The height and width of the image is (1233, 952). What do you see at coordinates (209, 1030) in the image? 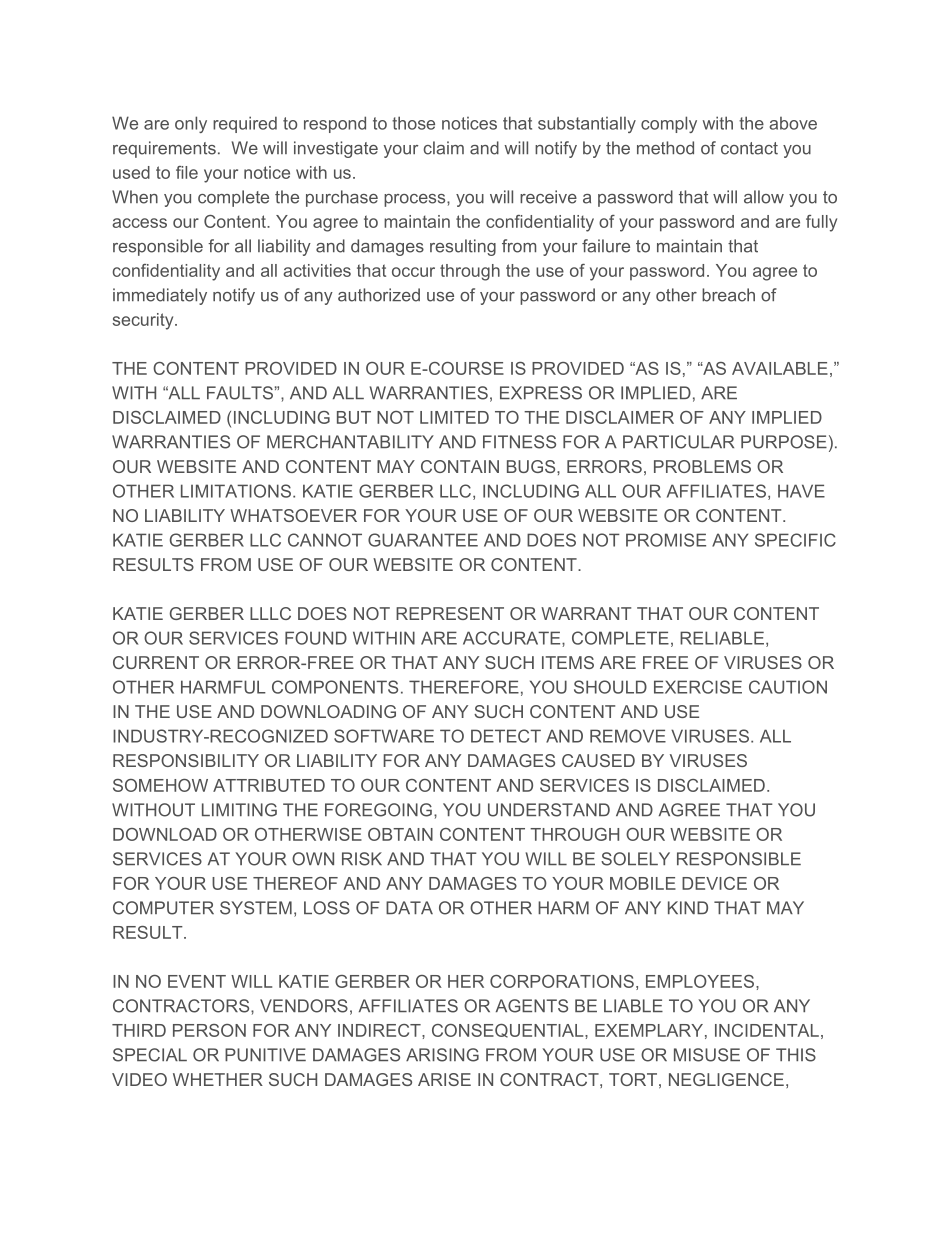
I see `PERSON` at bounding box center [209, 1030].
